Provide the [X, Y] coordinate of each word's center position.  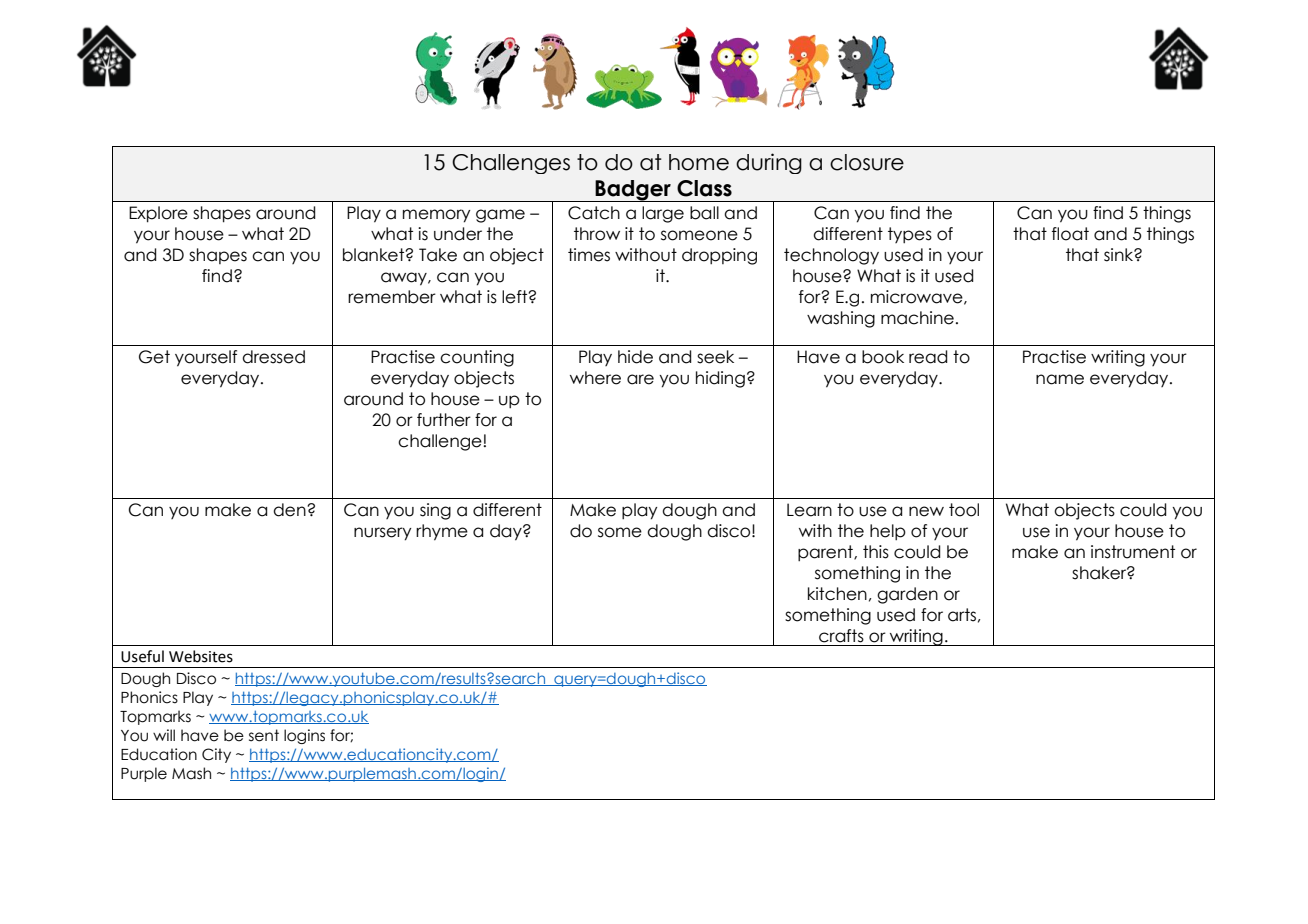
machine [917, 318]
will [164, 735]
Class [704, 188]
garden [907, 595]
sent [264, 735]
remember [392, 297]
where [595, 378]
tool [964, 510]
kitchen [837, 594]
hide [635, 357]
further [444, 420]
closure [867, 162]
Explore [158, 214]
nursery [382, 534]
